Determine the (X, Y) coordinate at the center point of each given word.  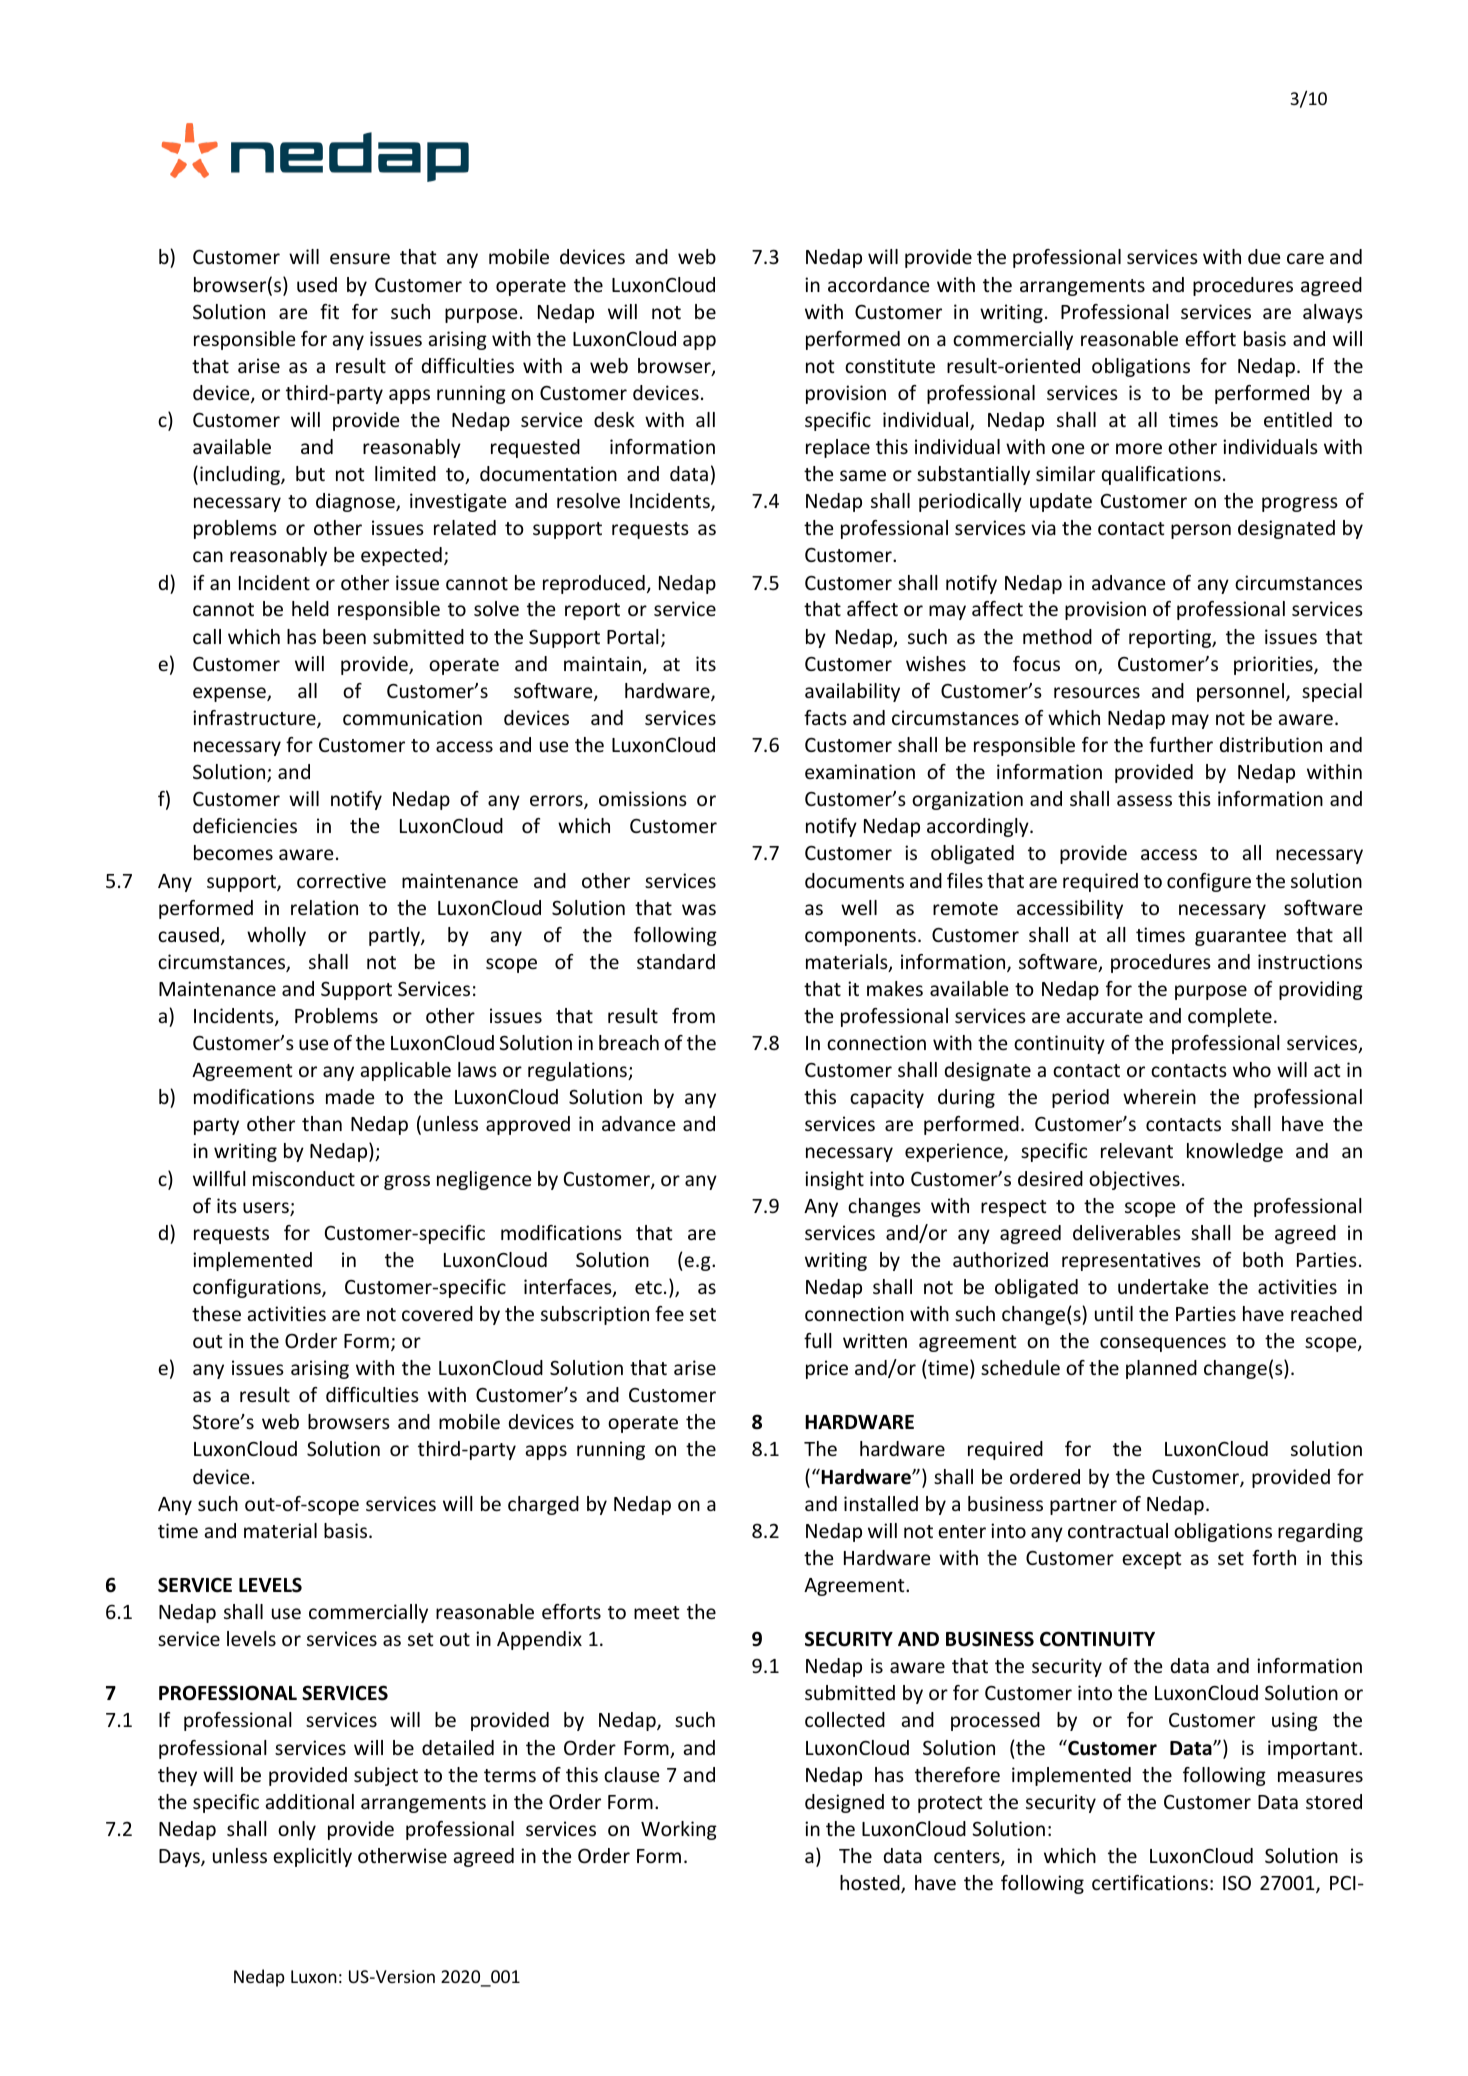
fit (329, 311)
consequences (1163, 1344)
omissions (643, 798)
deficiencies (245, 825)
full (818, 1340)
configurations (258, 1288)
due (1264, 256)
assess (1144, 800)
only (297, 1830)
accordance (878, 284)
